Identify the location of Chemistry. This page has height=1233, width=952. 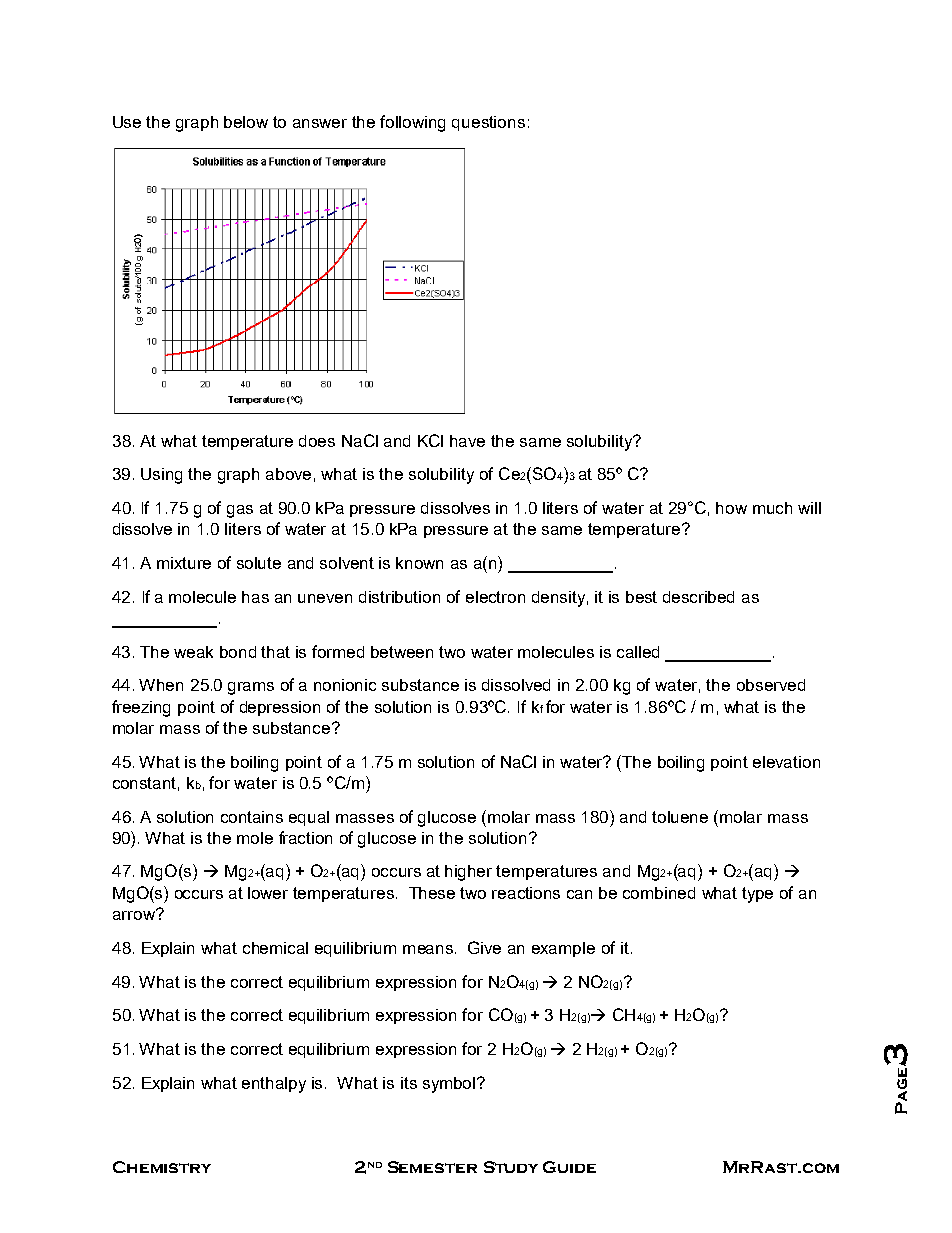
(162, 1167).
